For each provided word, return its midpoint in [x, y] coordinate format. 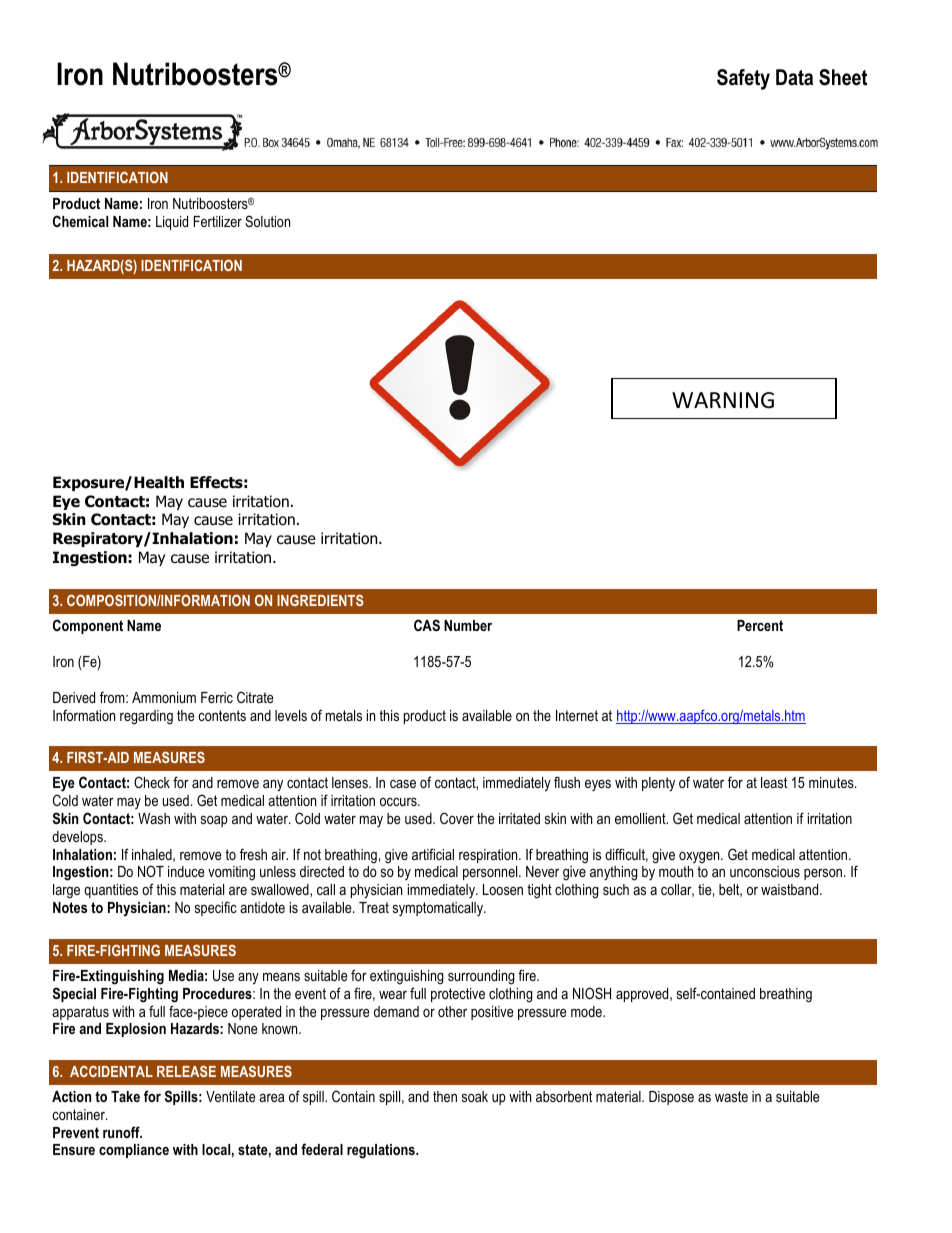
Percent [760, 625]
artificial [433, 854]
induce [186, 871]
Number [468, 625]
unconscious [765, 871]
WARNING [723, 400]
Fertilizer [218, 221]
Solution [267, 221]
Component [88, 626]
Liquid [172, 223]
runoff [122, 1132]
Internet [577, 715]
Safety [743, 79]
